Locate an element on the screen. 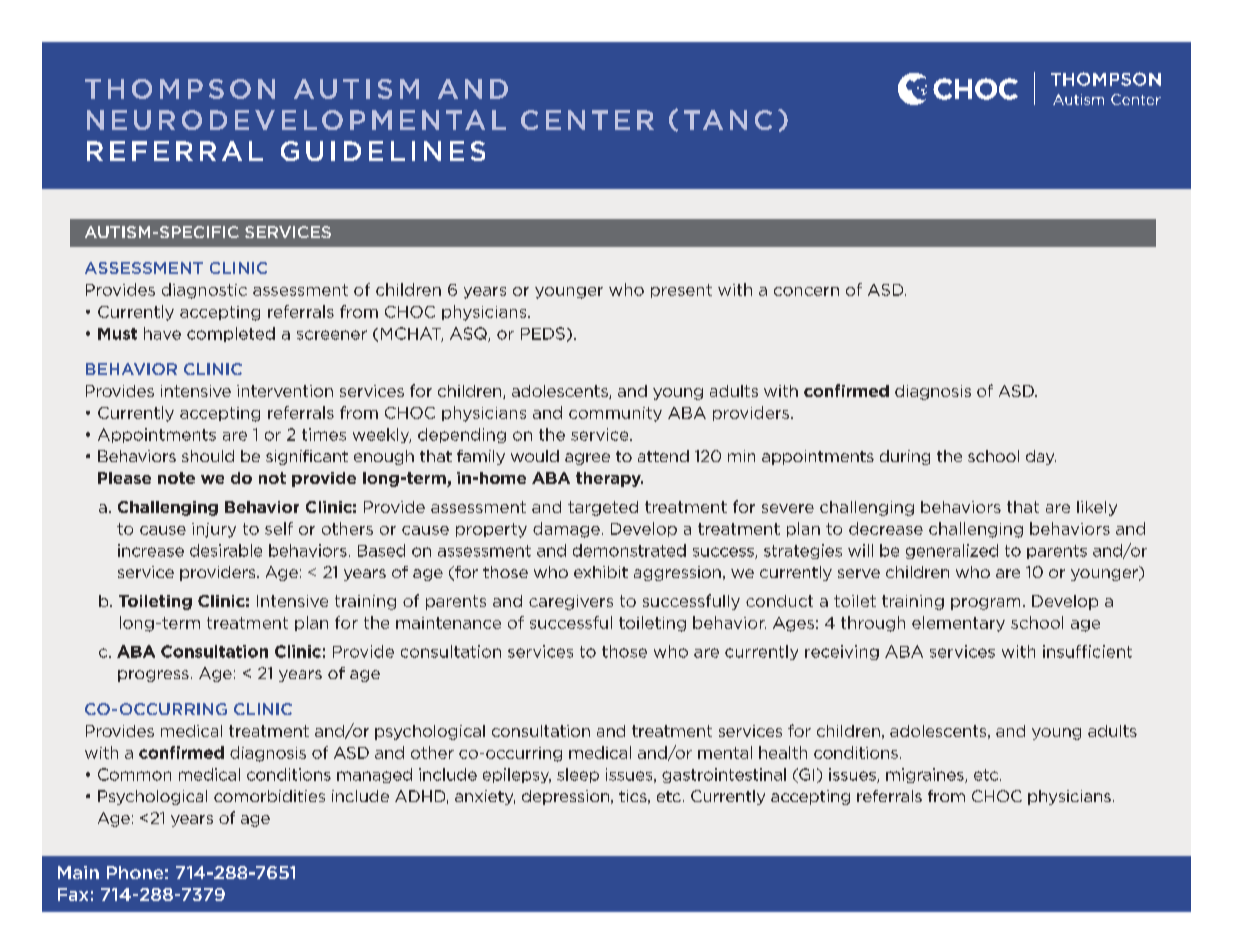  community is located at coordinates (615, 414).
